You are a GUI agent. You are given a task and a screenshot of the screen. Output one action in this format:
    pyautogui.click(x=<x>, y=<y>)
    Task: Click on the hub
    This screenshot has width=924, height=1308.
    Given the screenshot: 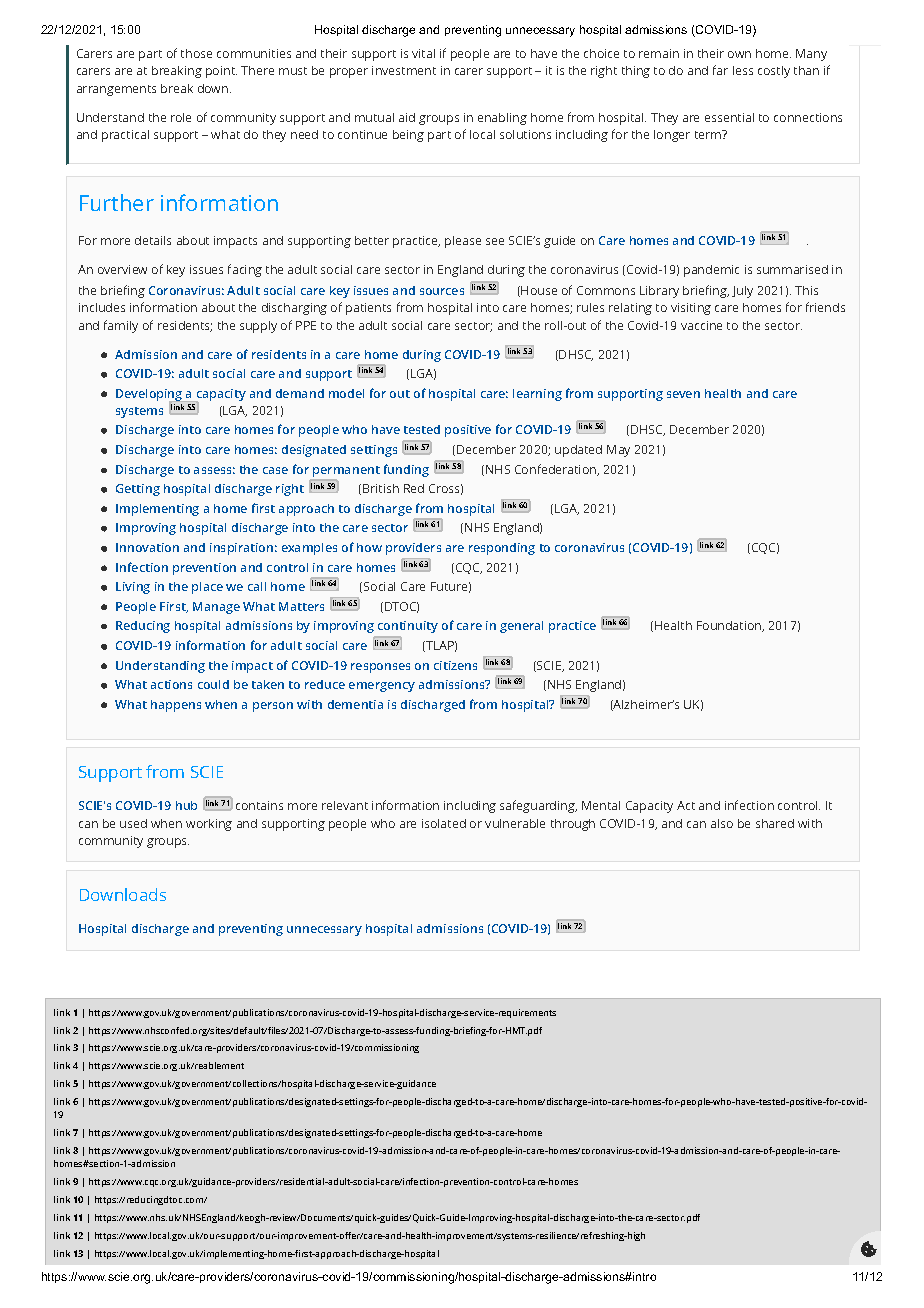 What is the action you would take?
    pyautogui.click(x=186, y=805)
